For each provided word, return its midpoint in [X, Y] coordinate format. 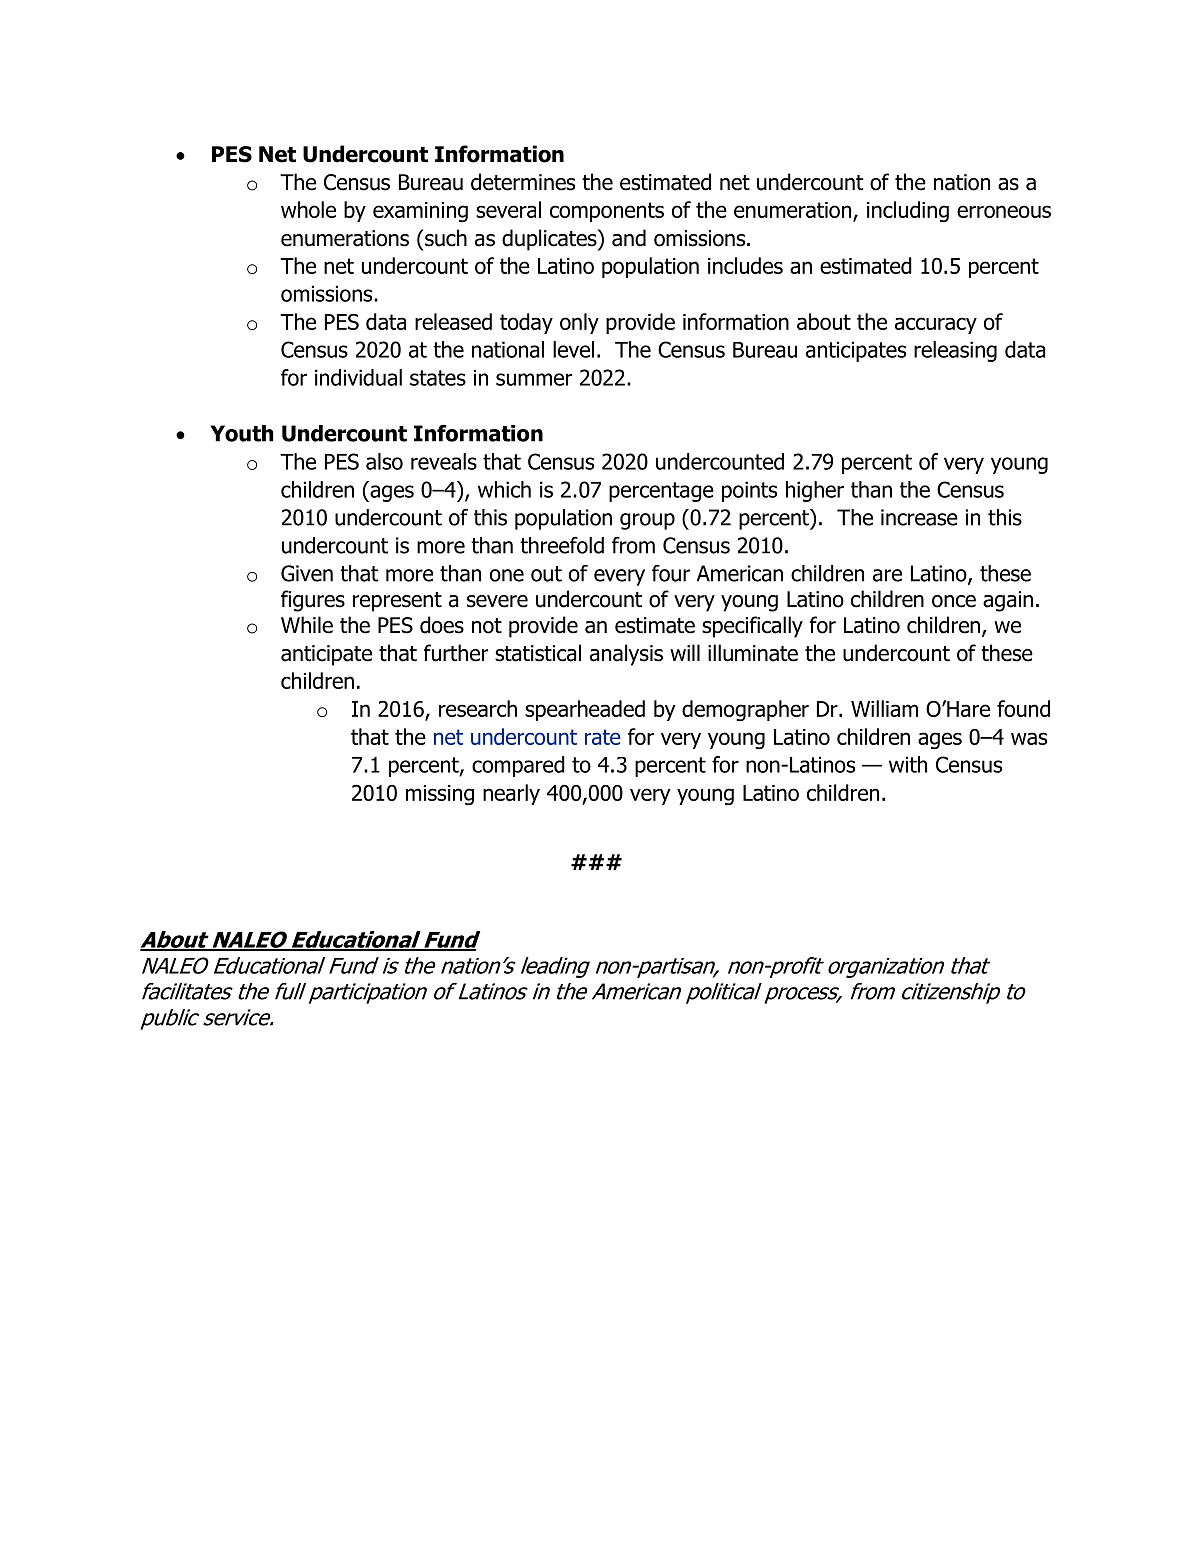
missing [440, 795]
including [908, 211]
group [647, 521]
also [384, 461]
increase [919, 517]
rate [603, 737]
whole [308, 209]
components [607, 212]
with [908, 764]
